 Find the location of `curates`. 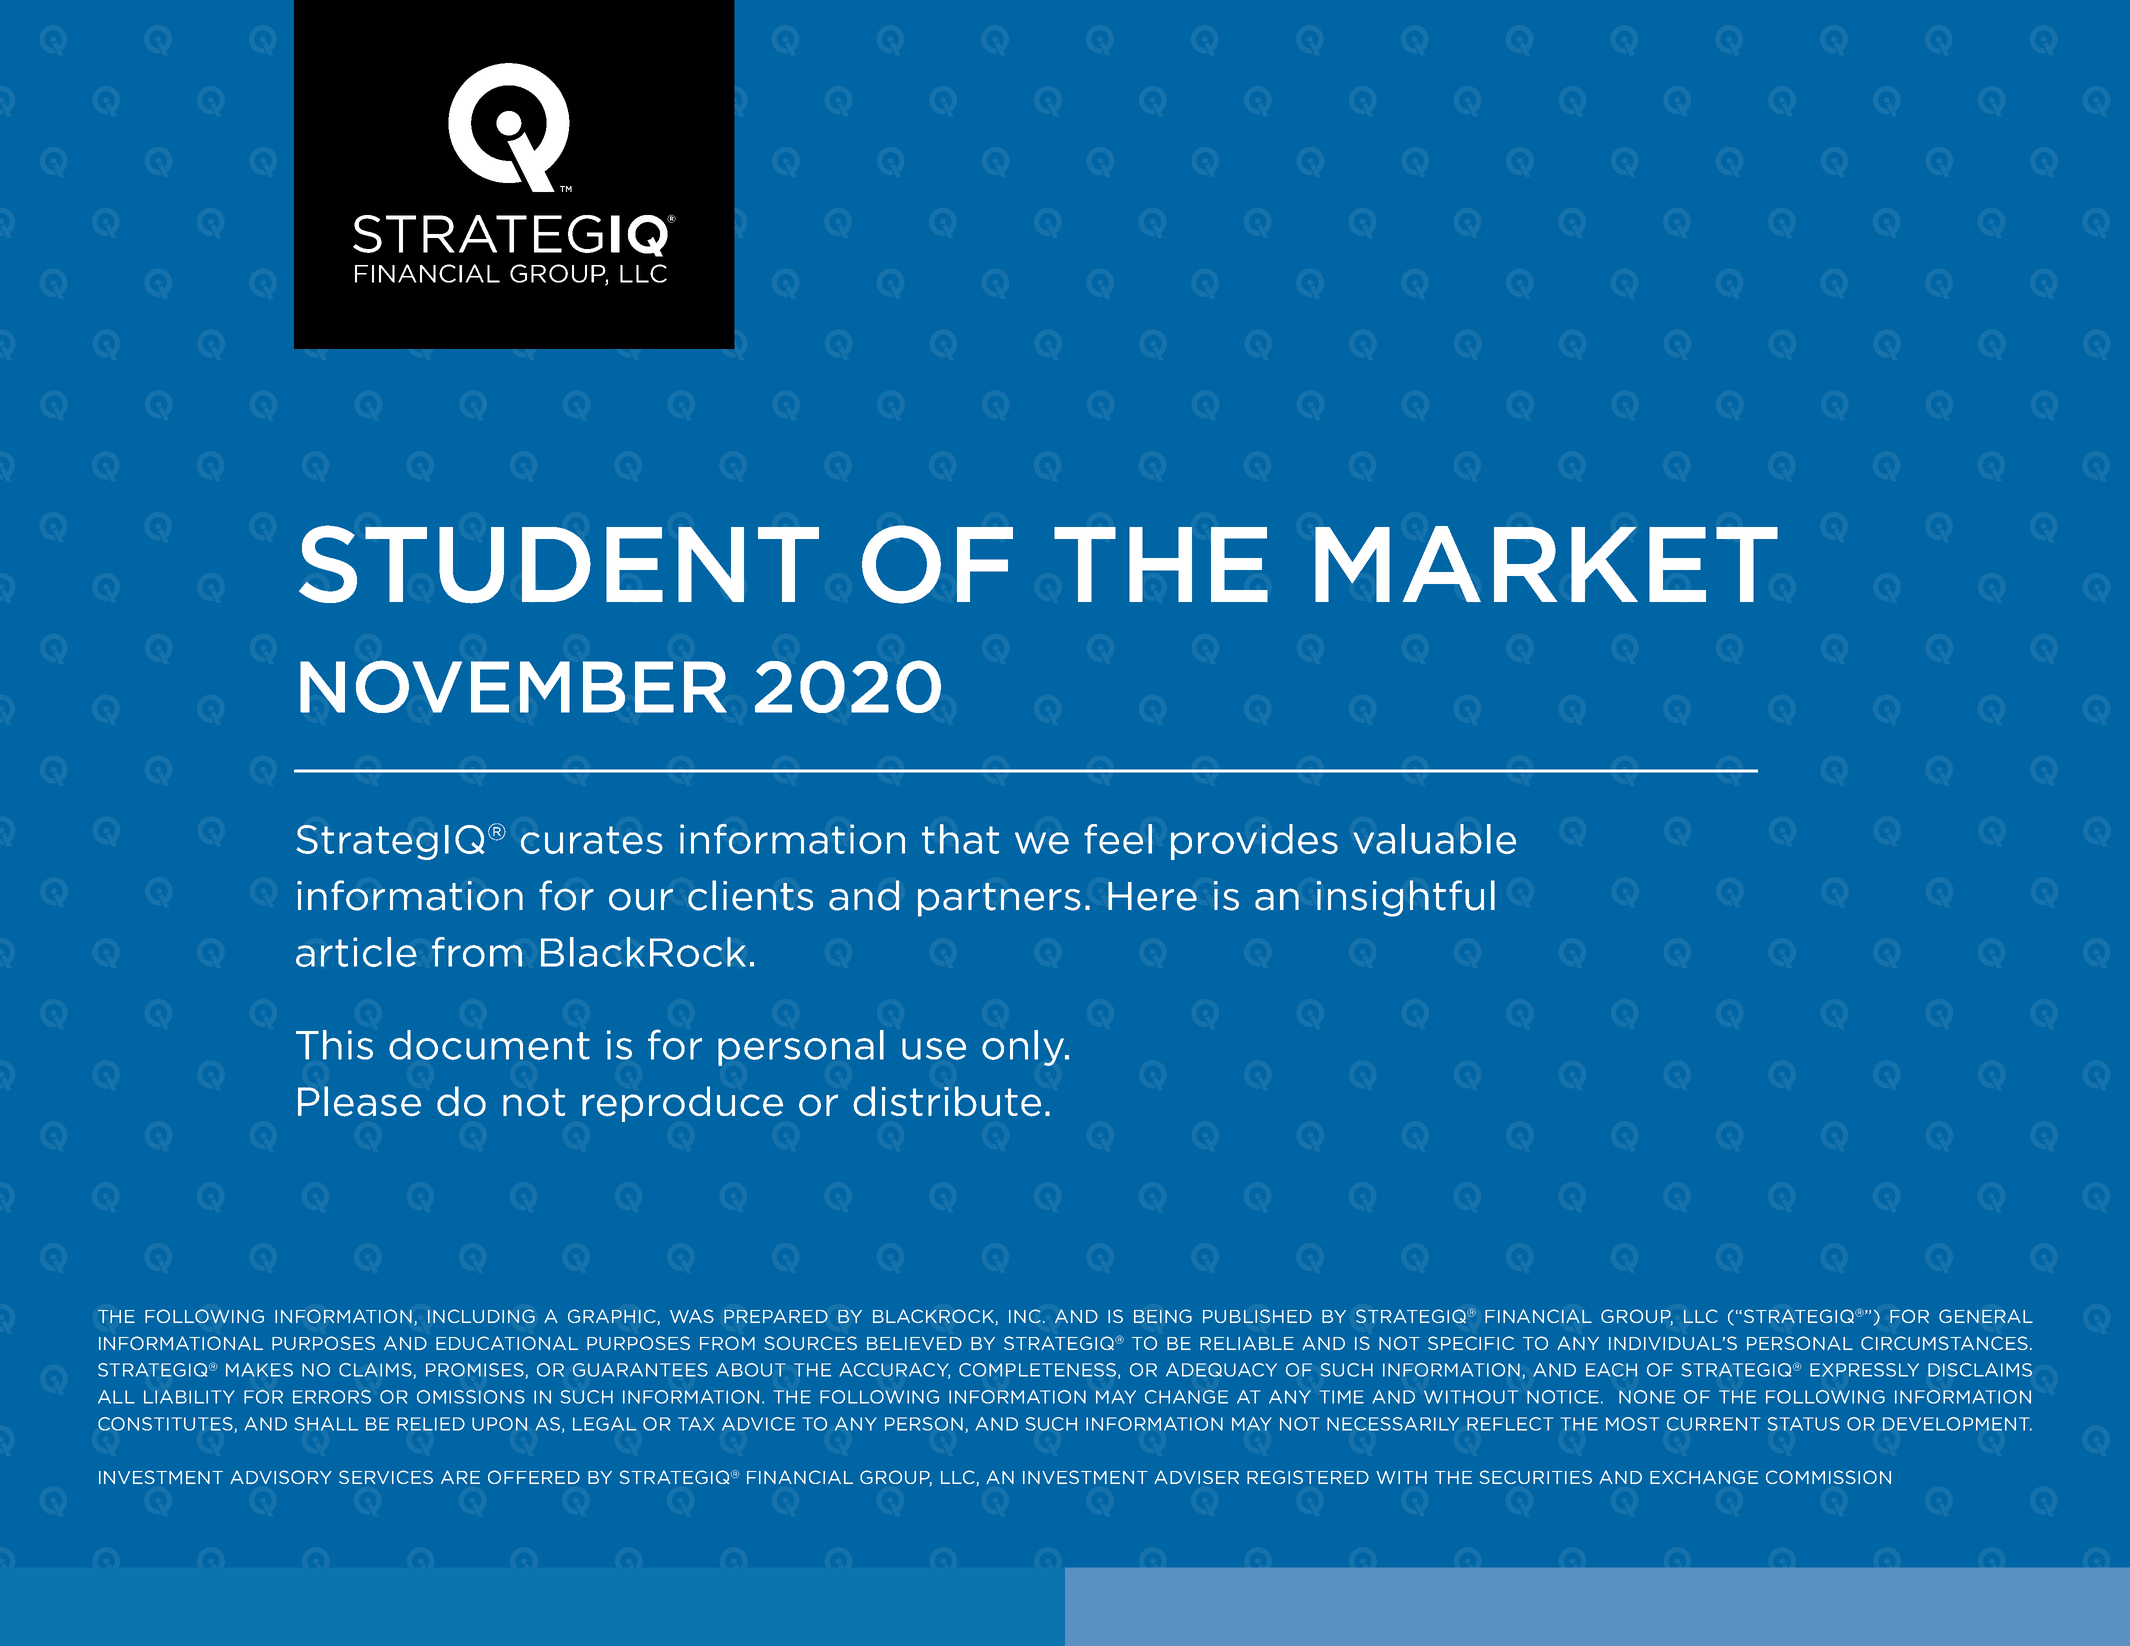

curates is located at coordinates (592, 840).
